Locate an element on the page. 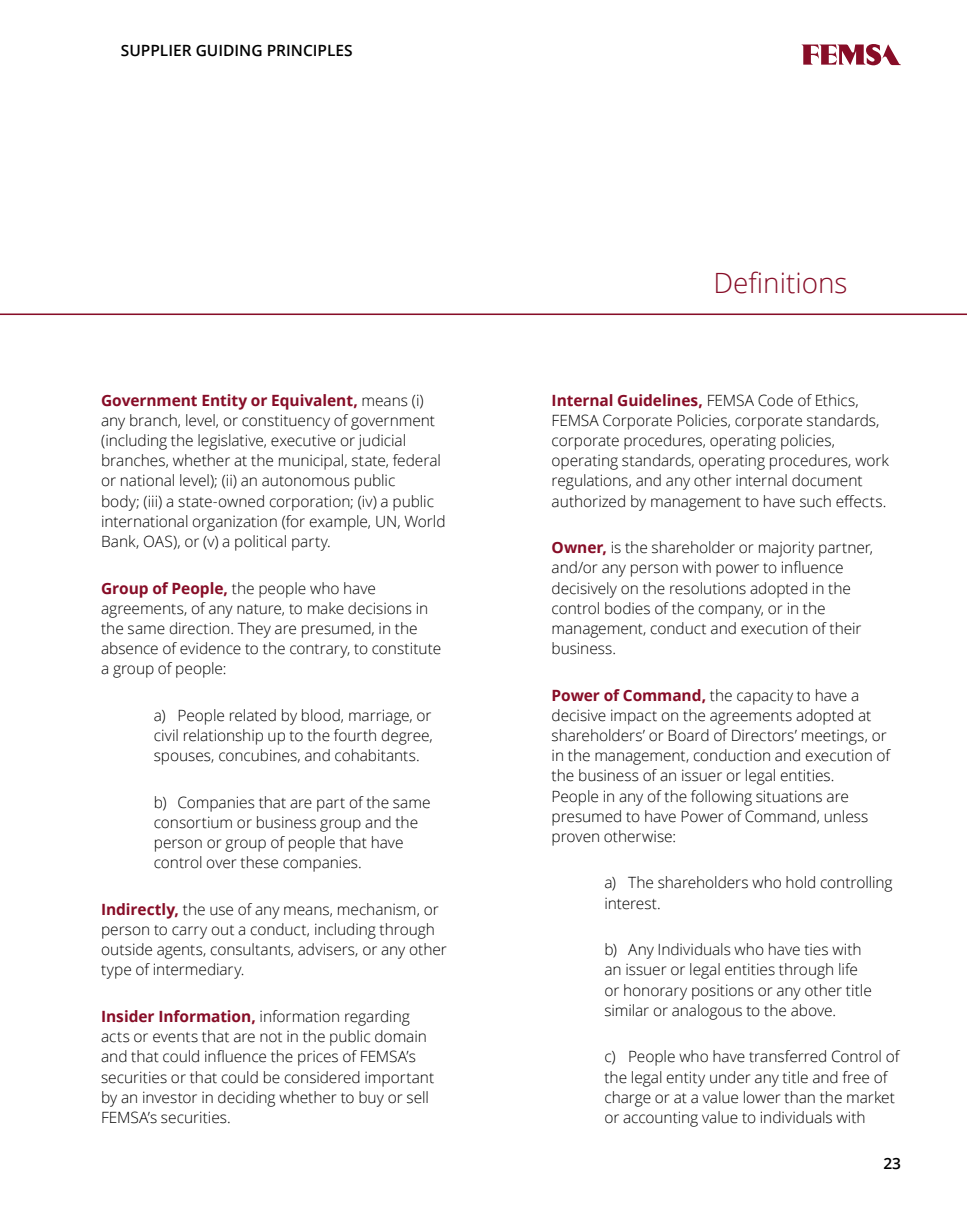  GUIDING is located at coordinates (229, 51).
